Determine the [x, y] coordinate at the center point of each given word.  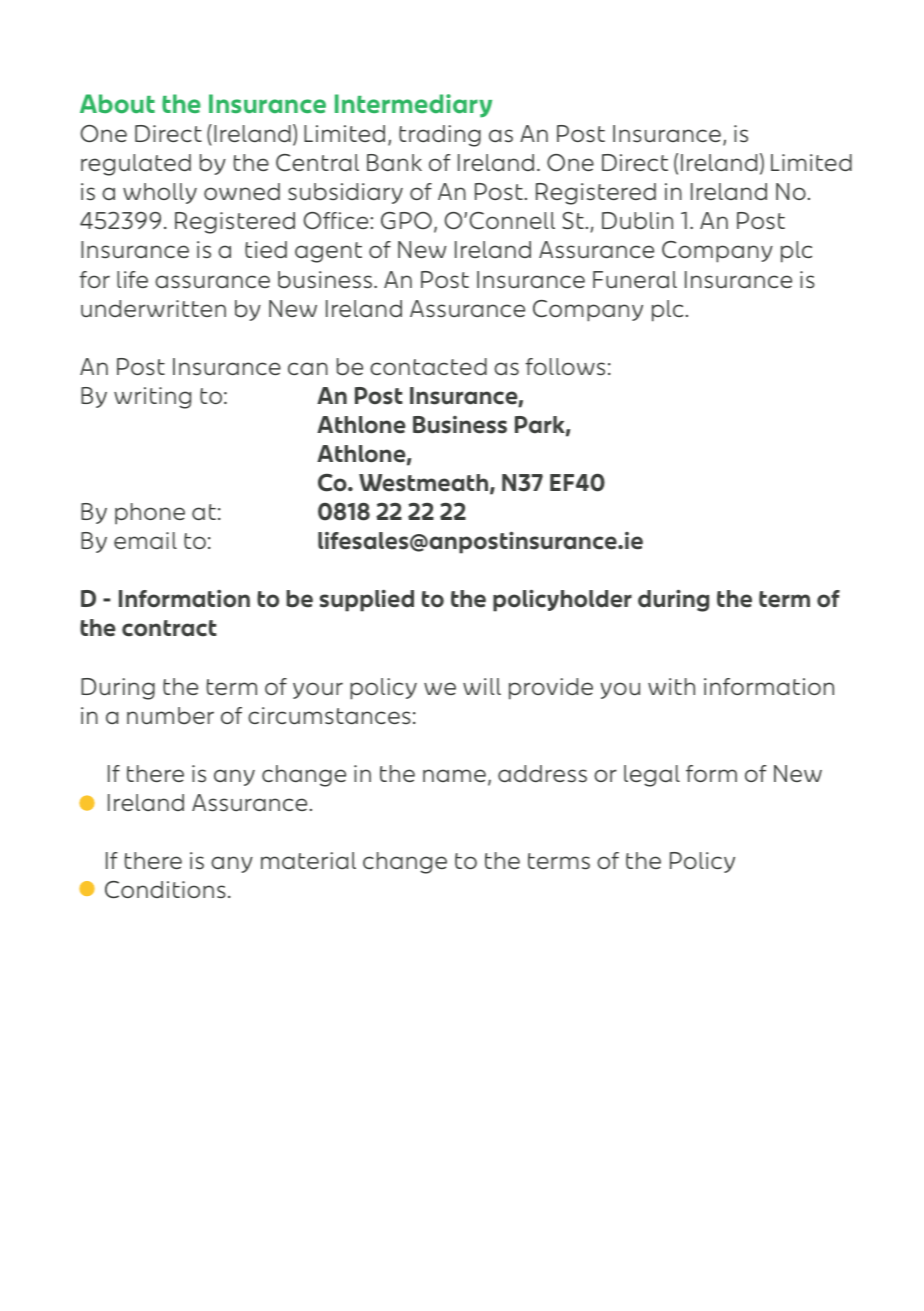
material [308, 861]
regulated [136, 165]
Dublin [637, 221]
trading [440, 136]
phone [150, 514]
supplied [367, 601]
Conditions [165, 890]
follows [565, 367]
